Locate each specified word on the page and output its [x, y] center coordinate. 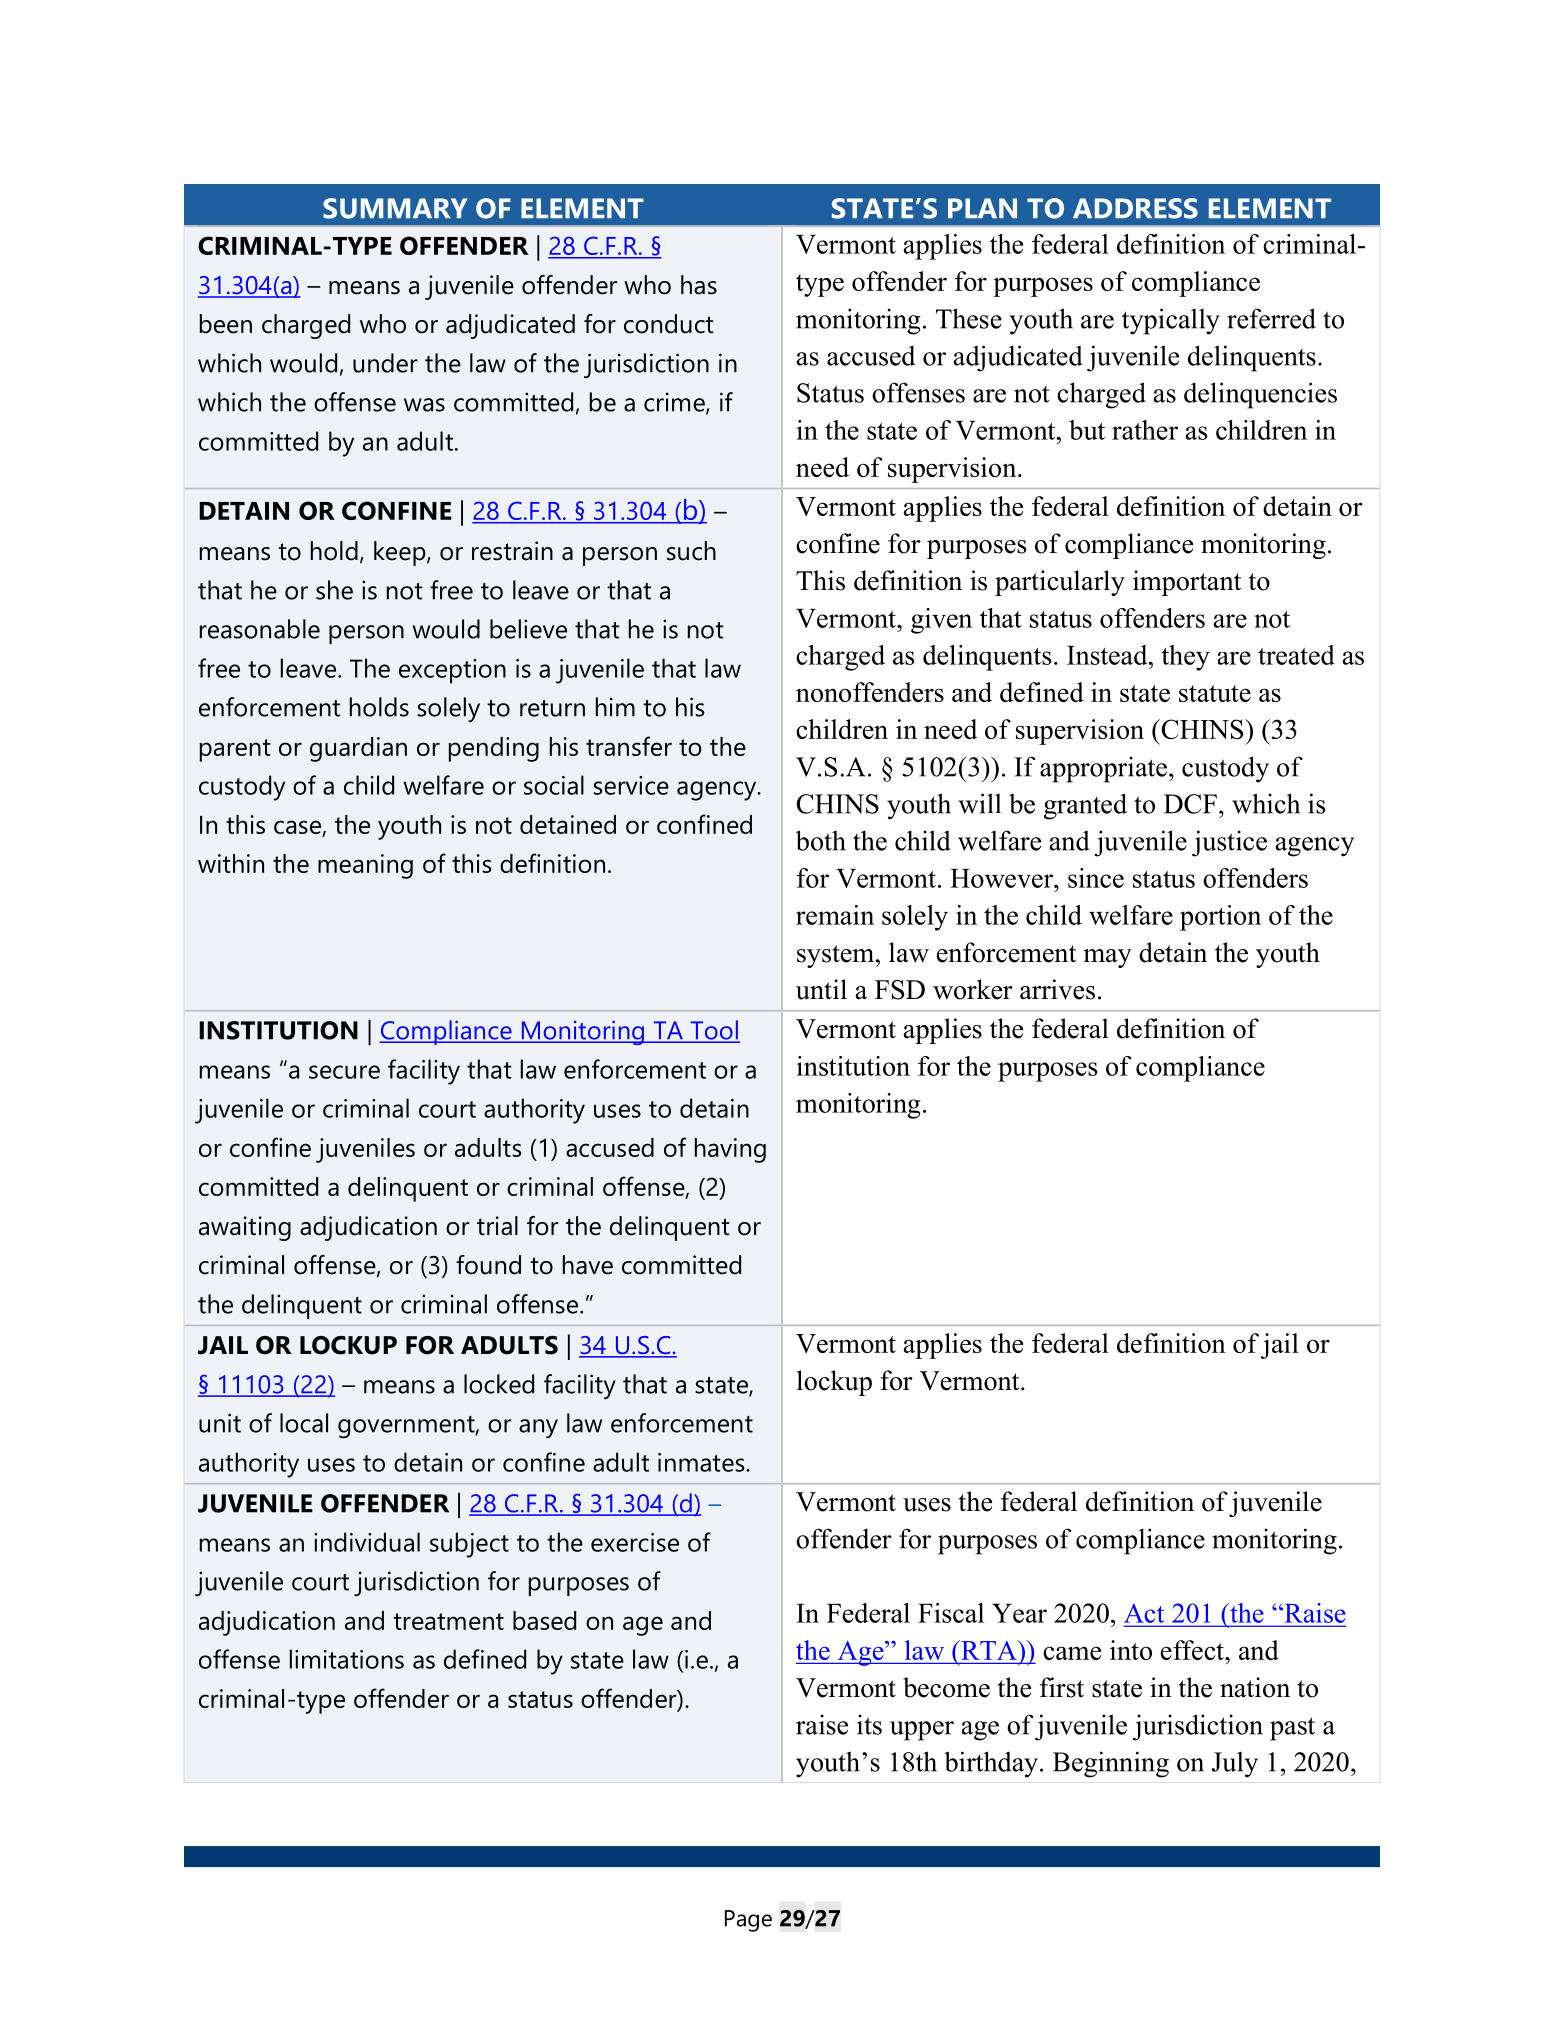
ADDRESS [1135, 208]
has [699, 285]
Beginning [1111, 1764]
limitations [347, 1659]
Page [748, 1921]
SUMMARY [395, 208]
